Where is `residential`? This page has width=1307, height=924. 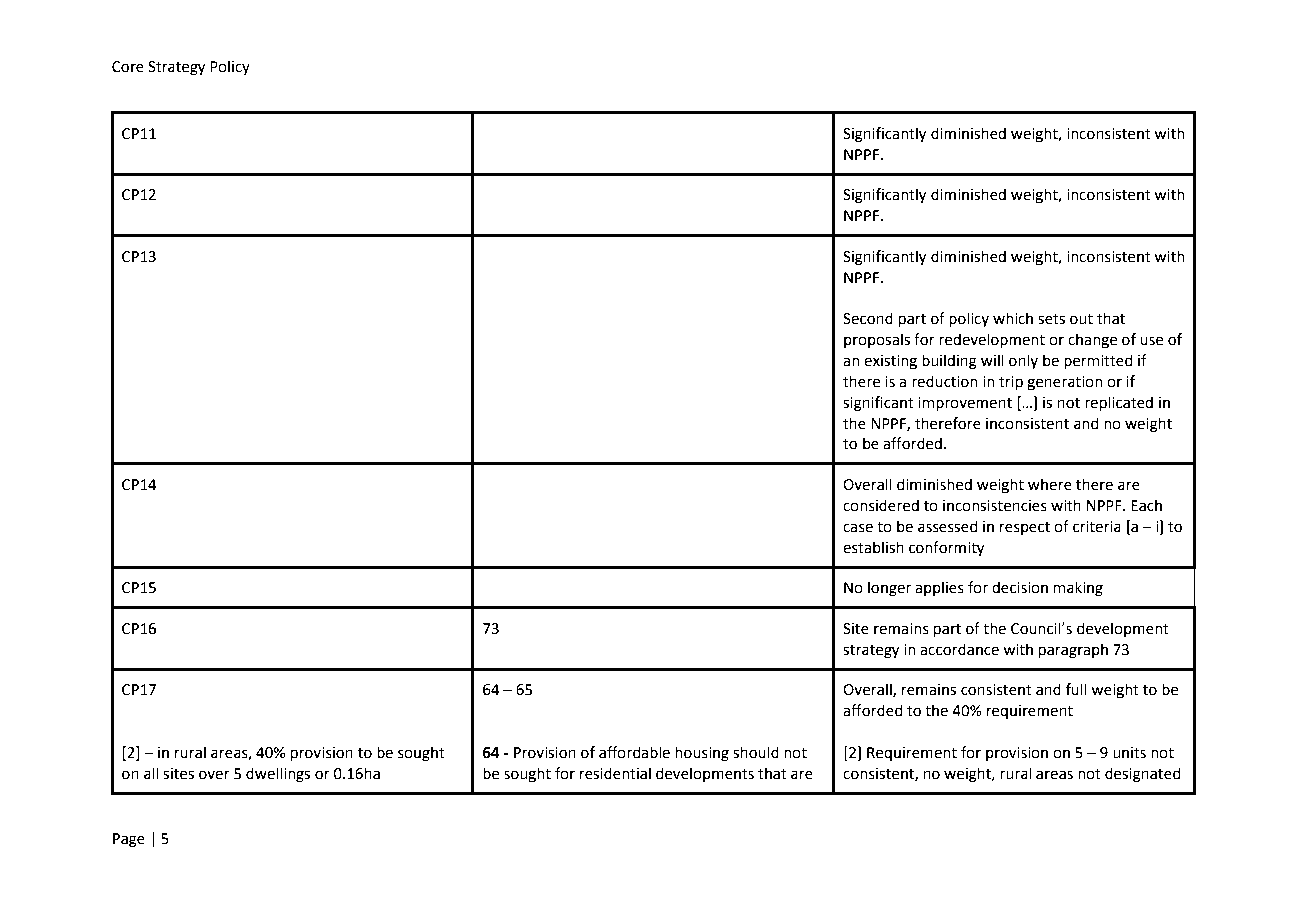
residential is located at coordinates (615, 773).
